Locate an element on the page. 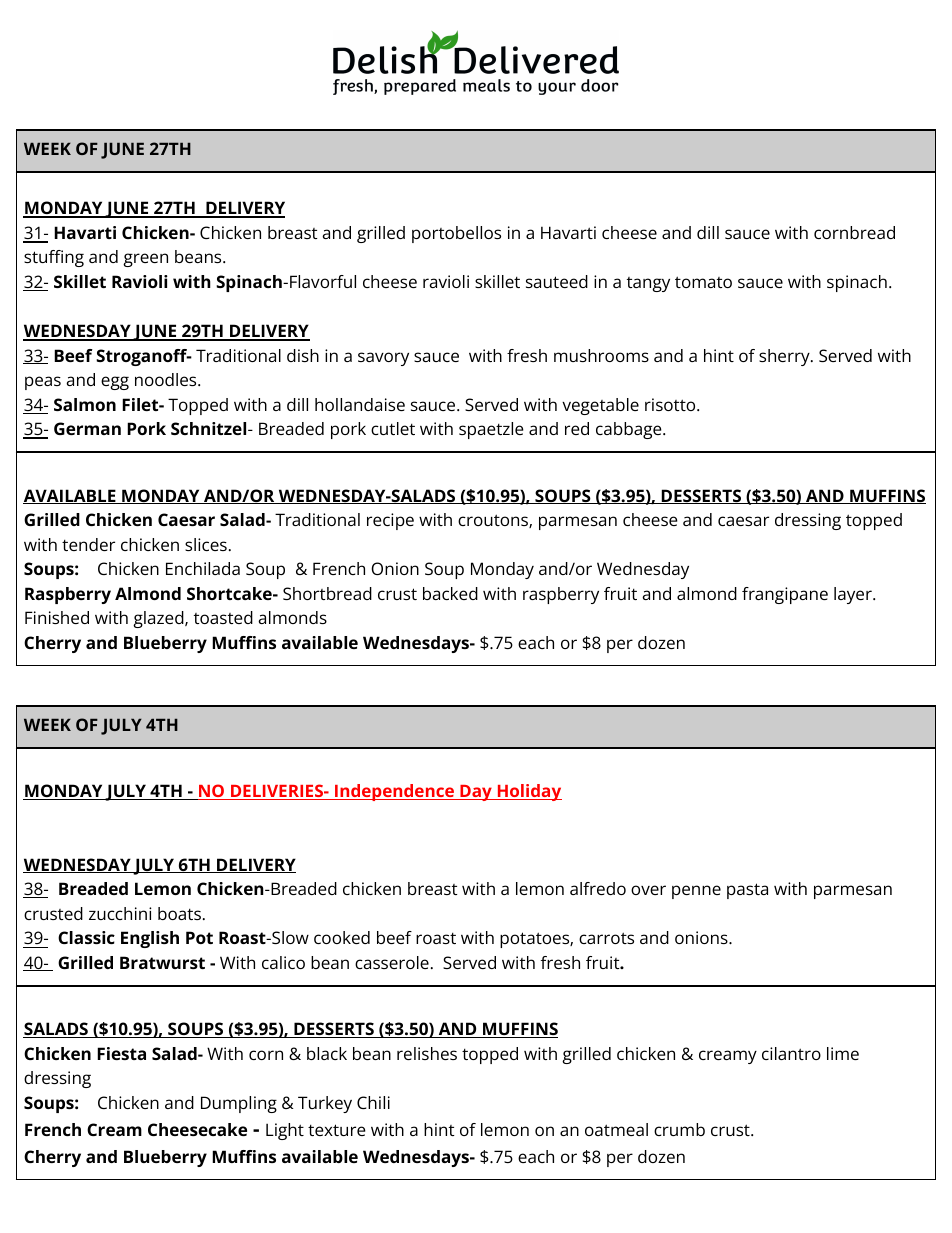 The image size is (952, 1233). backed is located at coordinates (450, 593).
